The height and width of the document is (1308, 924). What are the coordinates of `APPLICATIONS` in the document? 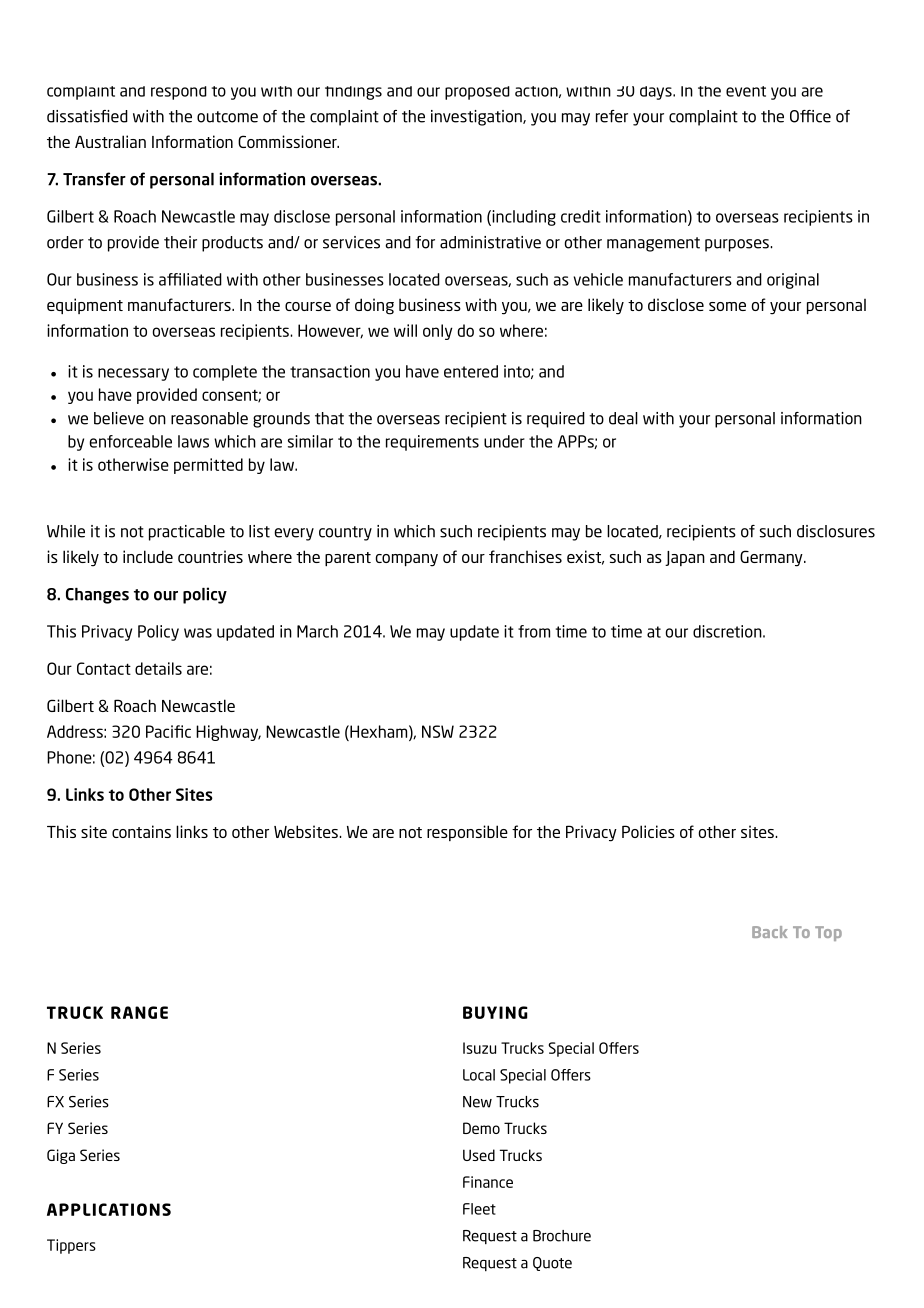 It's located at (109, 1209).
